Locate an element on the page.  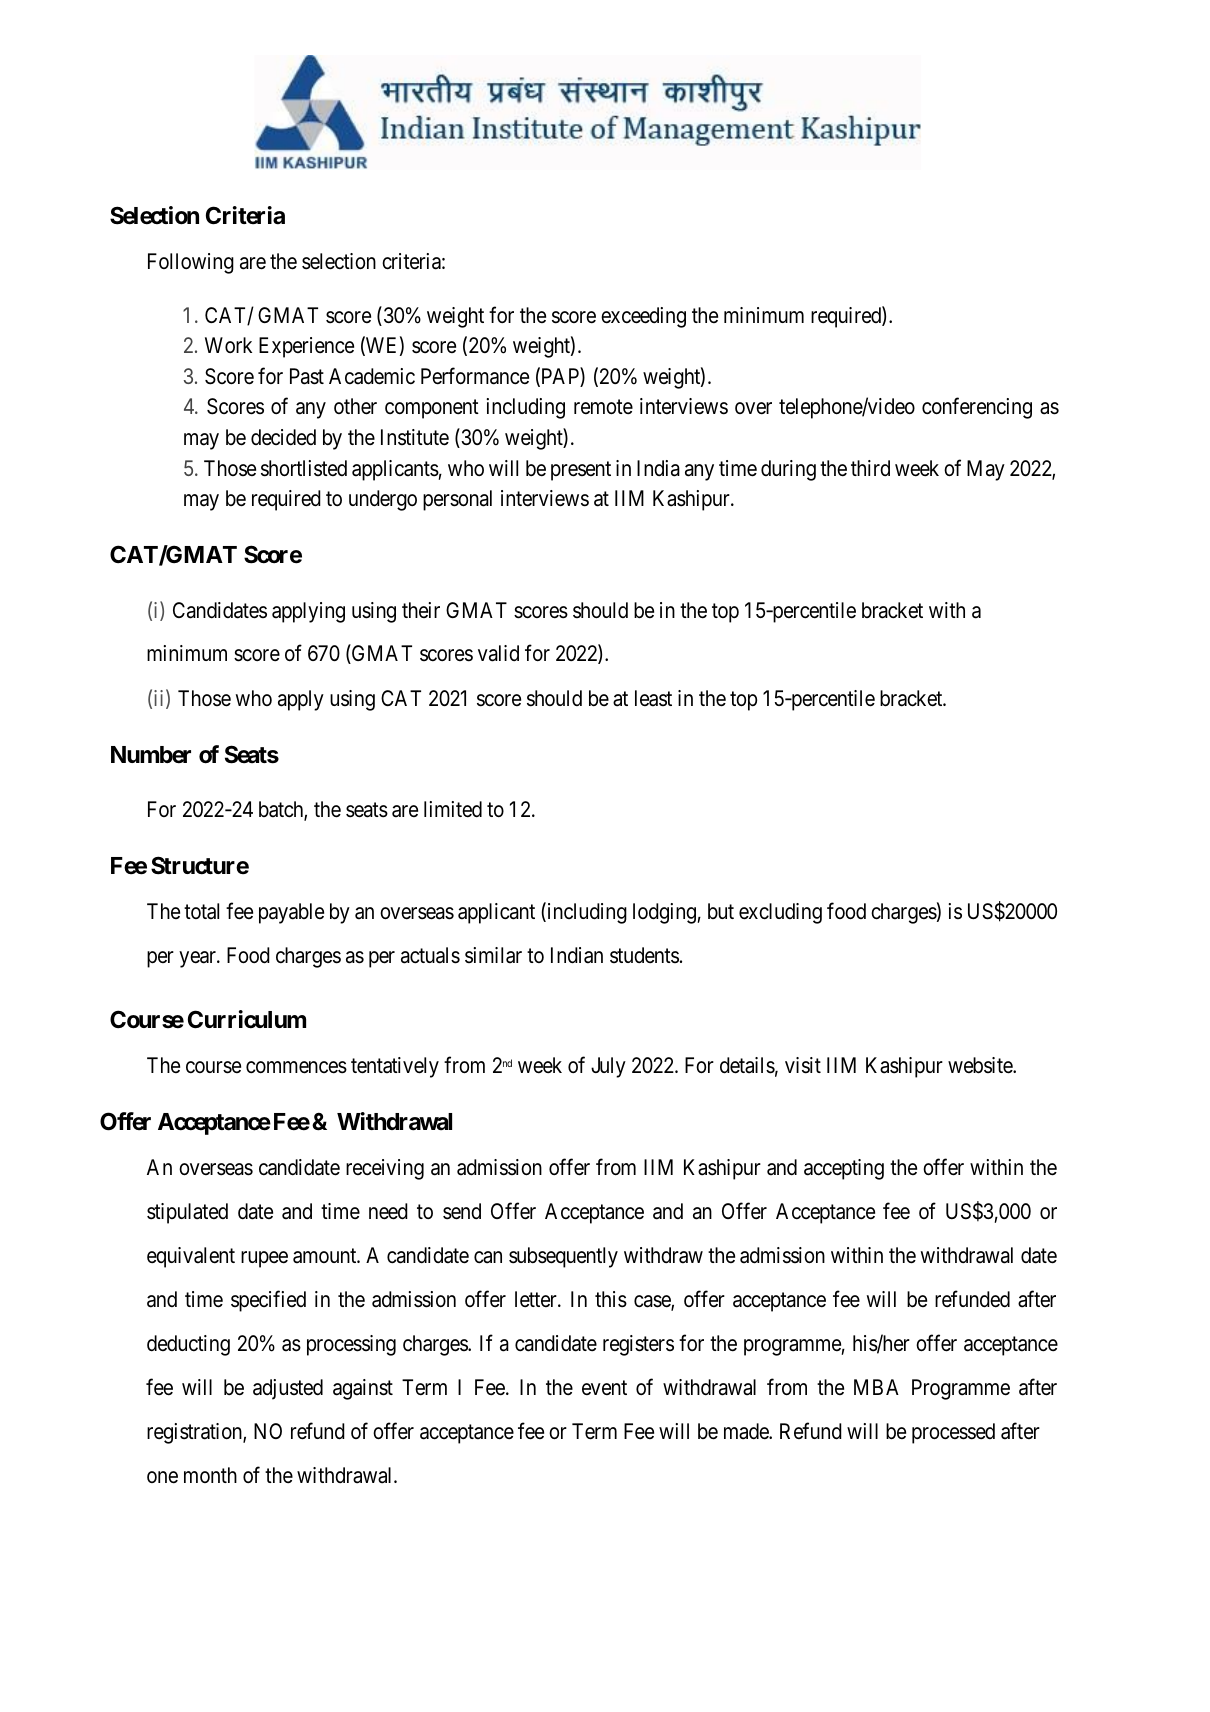
conferencing is located at coordinates (977, 408).
